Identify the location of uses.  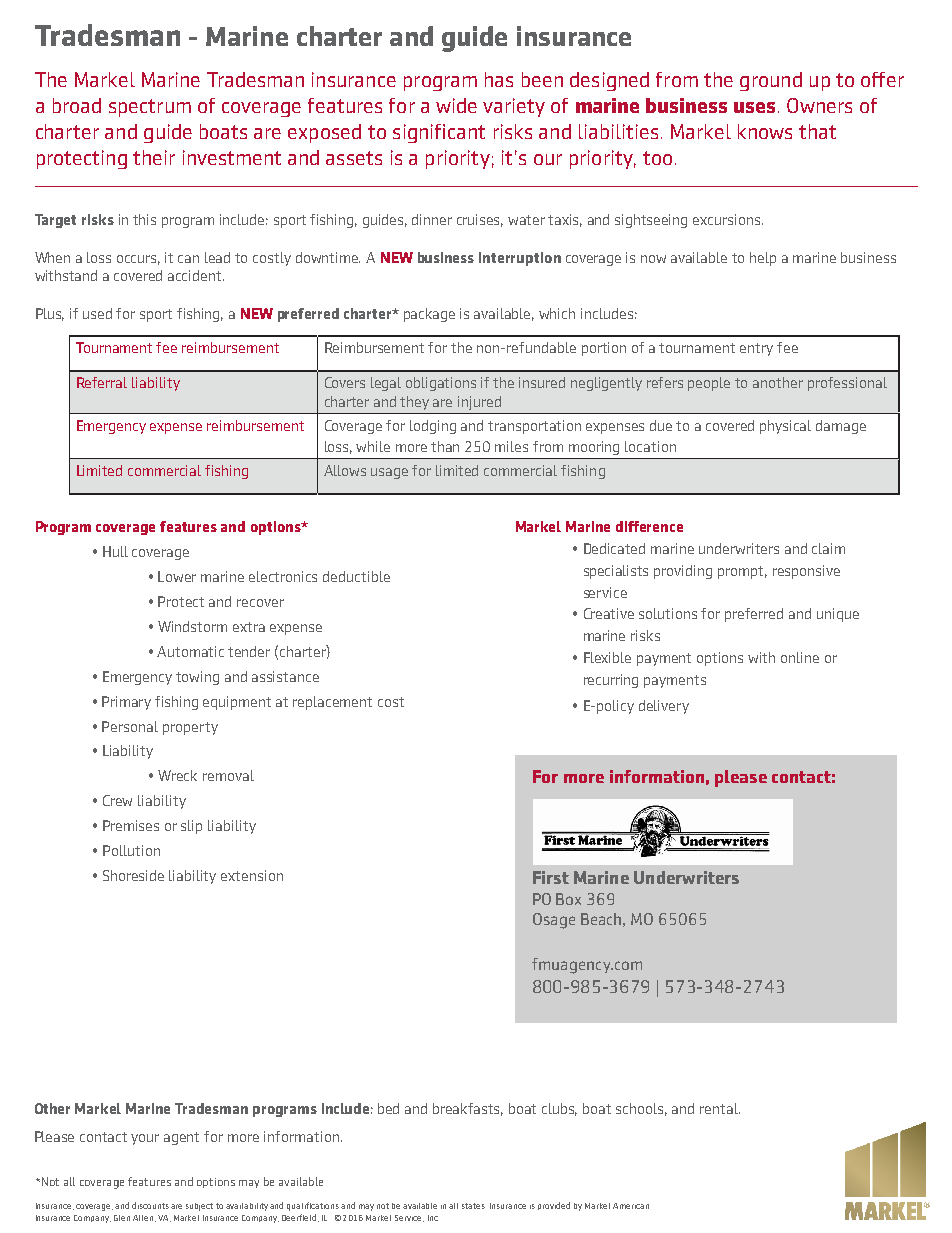
(754, 107).
